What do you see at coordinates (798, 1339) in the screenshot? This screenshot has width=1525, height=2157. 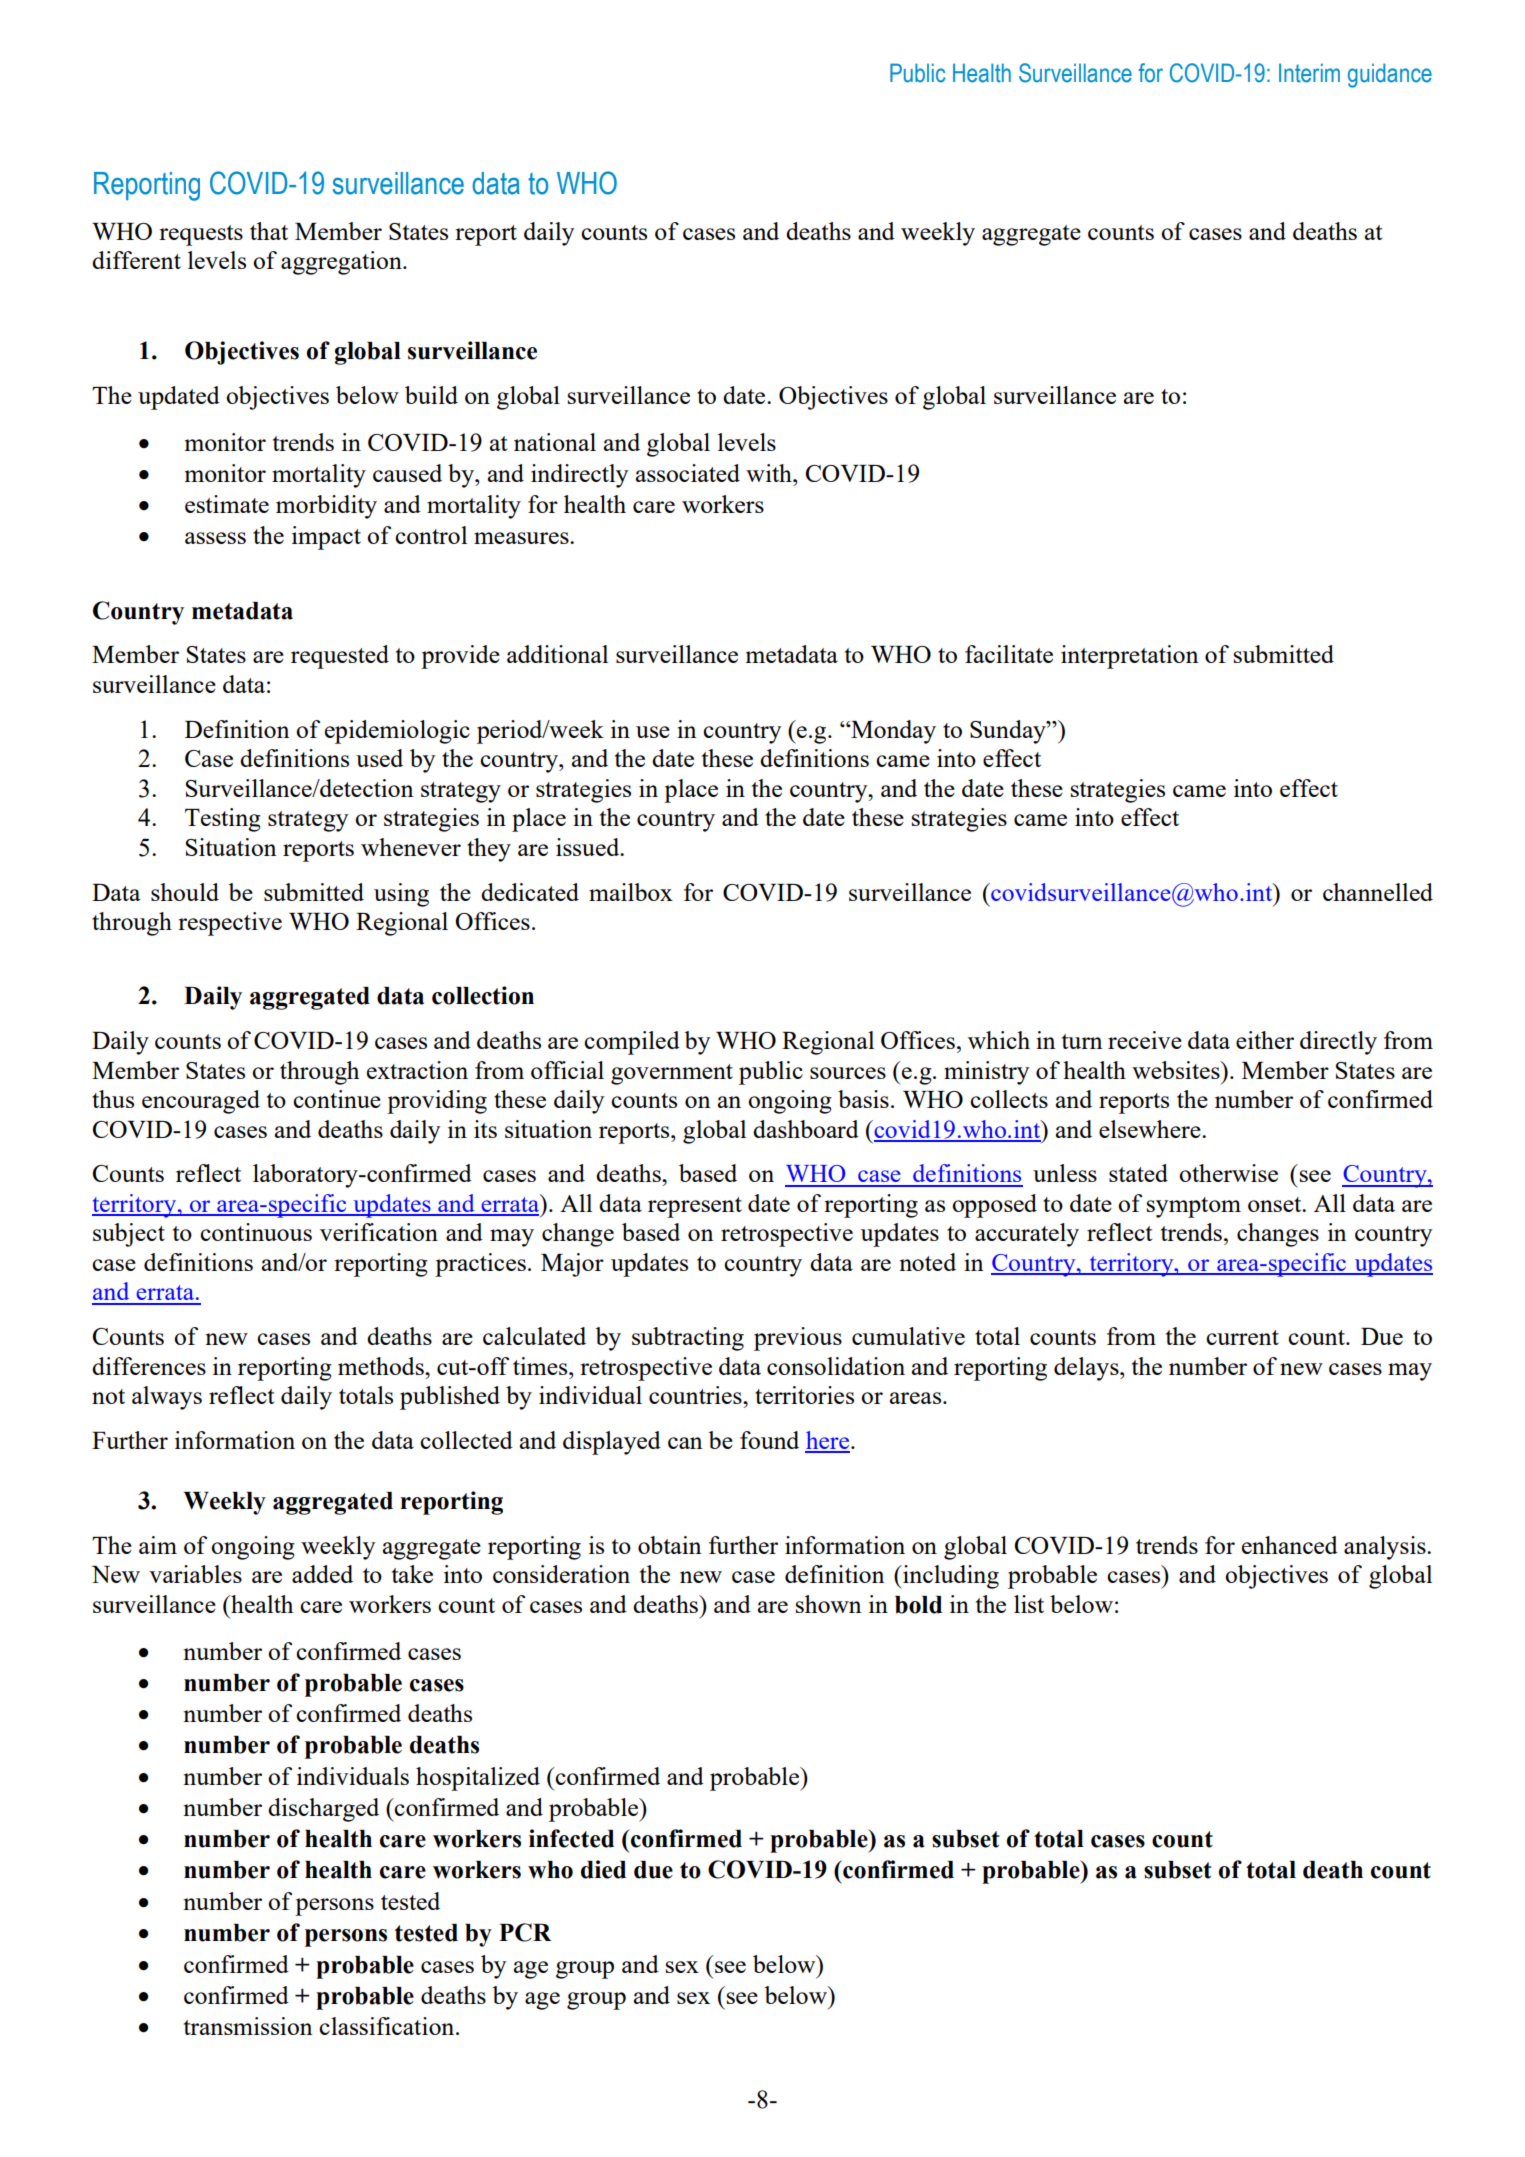 I see `previous` at bounding box center [798, 1339].
